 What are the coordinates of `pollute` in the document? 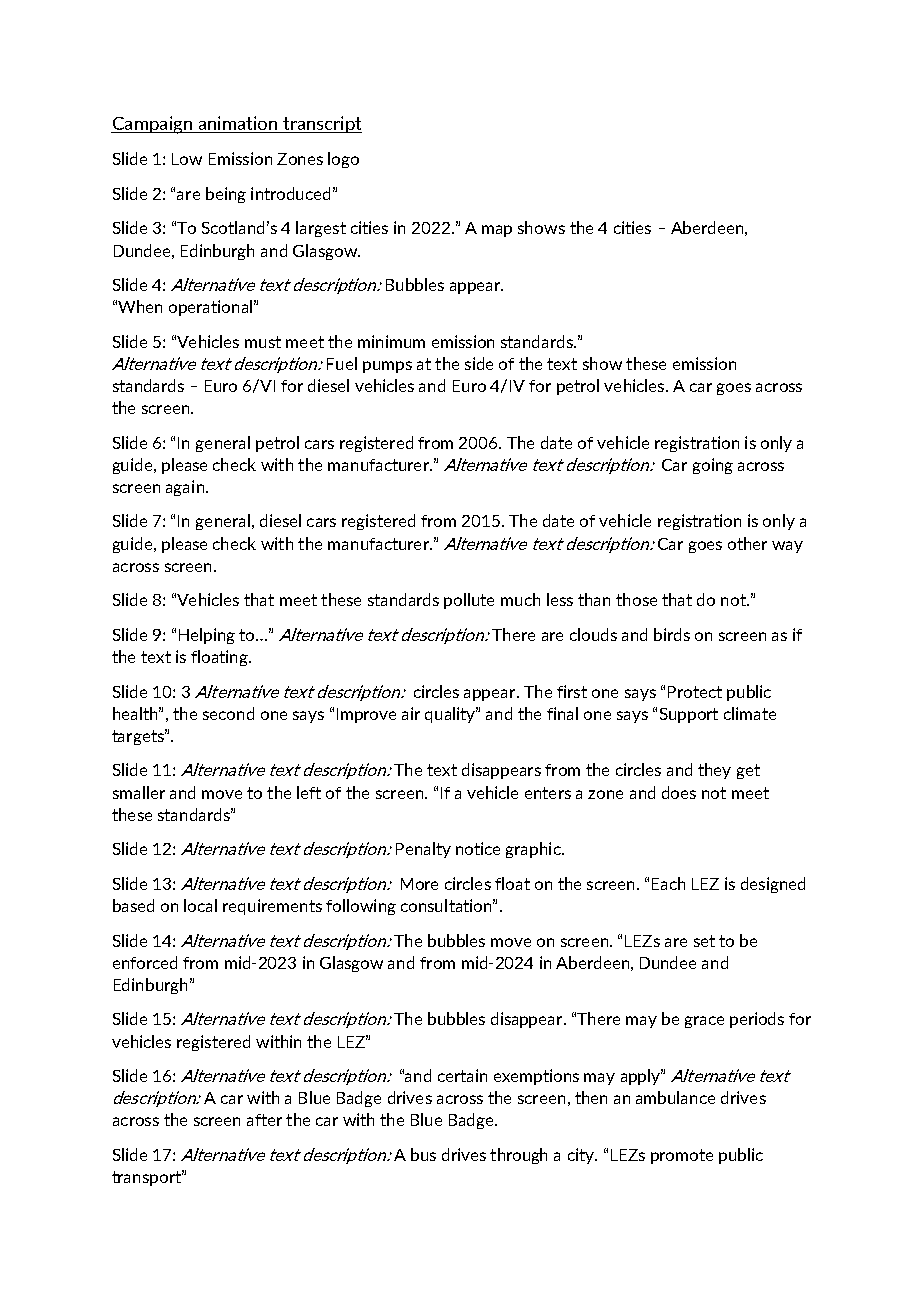 It's located at (469, 601).
